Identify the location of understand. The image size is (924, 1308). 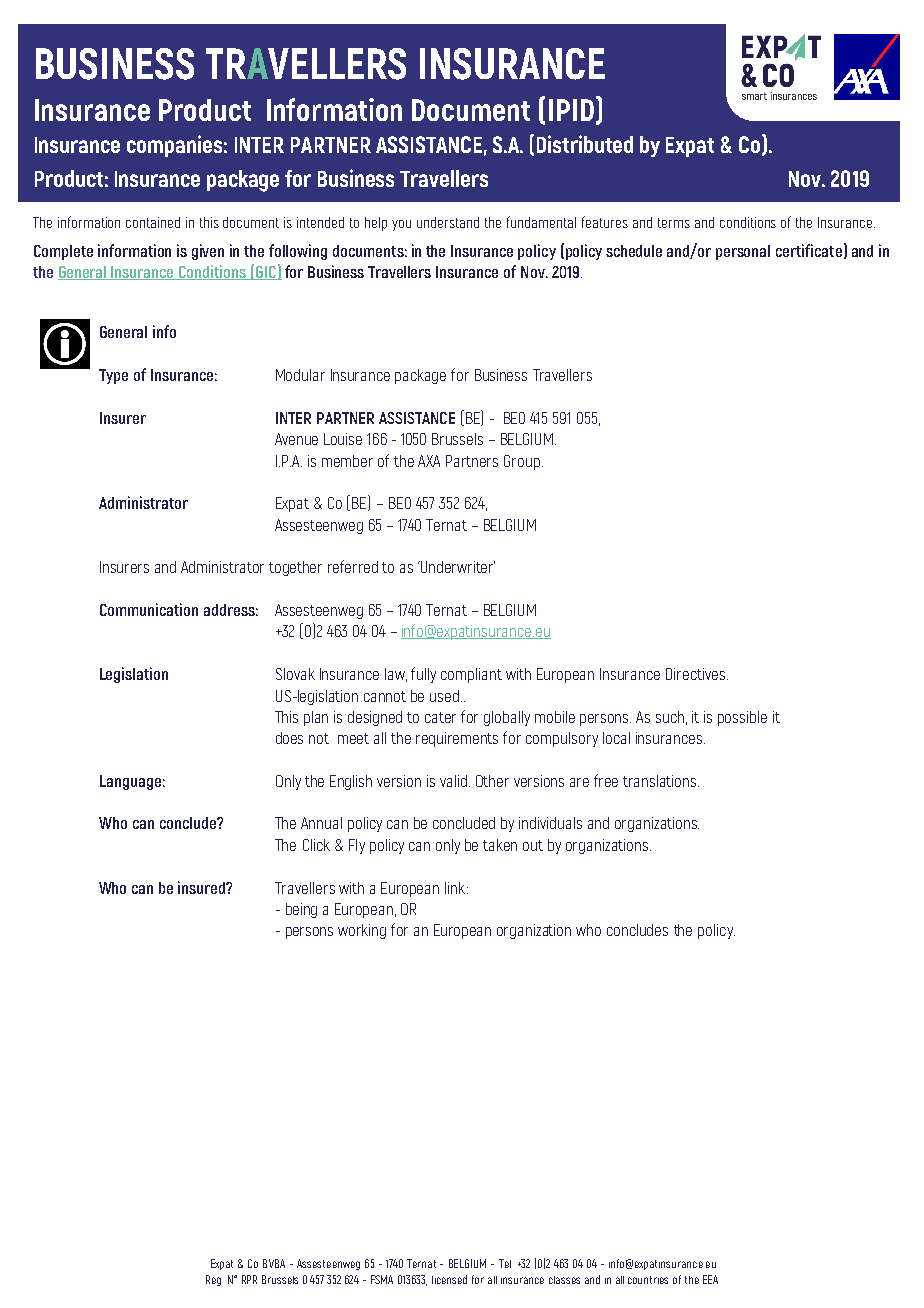
(448, 222).
